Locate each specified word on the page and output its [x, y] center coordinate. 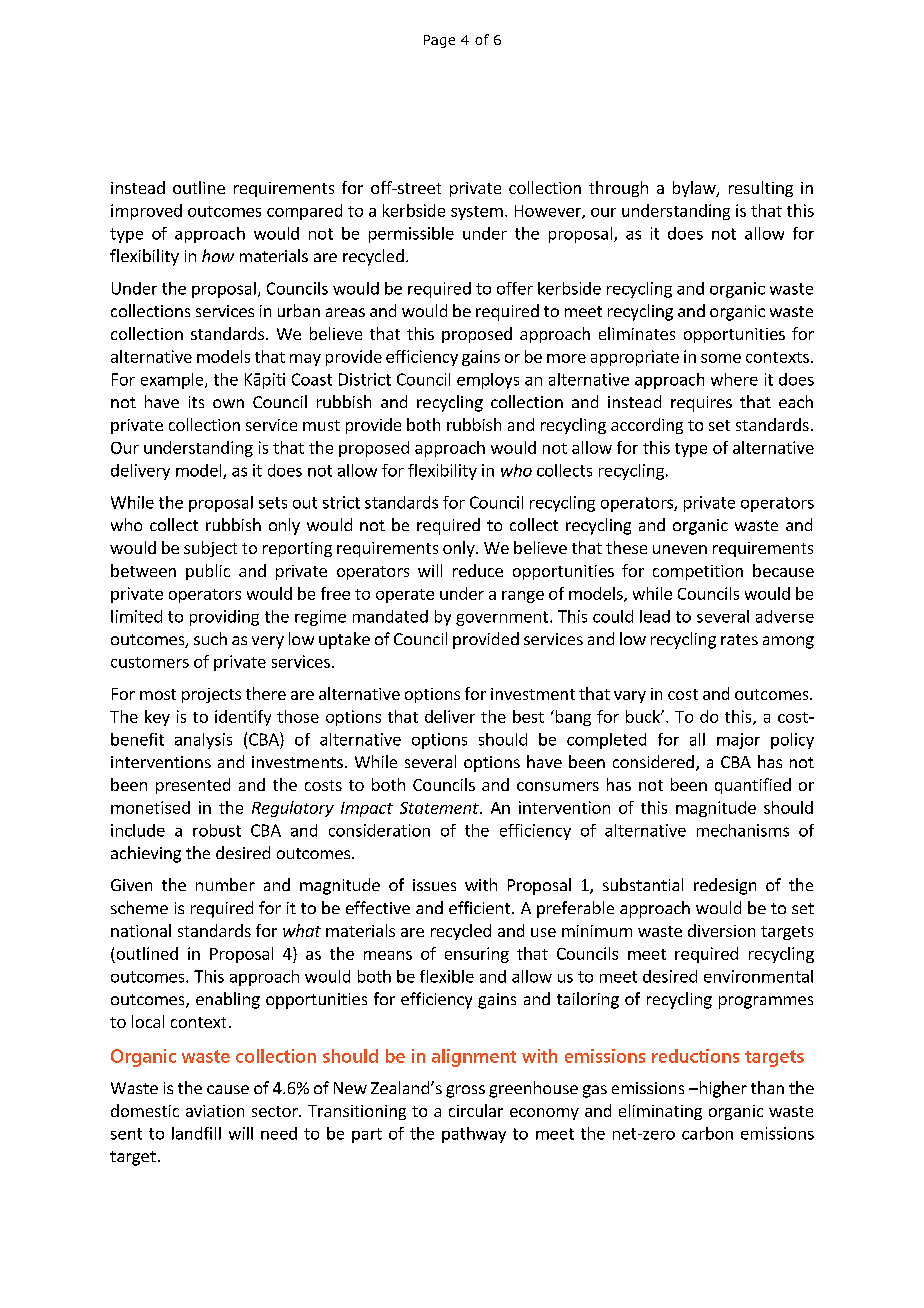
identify [243, 718]
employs [488, 381]
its [196, 402]
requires [701, 404]
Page [439, 41]
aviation [215, 1111]
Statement [440, 808]
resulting [761, 189]
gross [465, 1091]
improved [146, 212]
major [738, 741]
